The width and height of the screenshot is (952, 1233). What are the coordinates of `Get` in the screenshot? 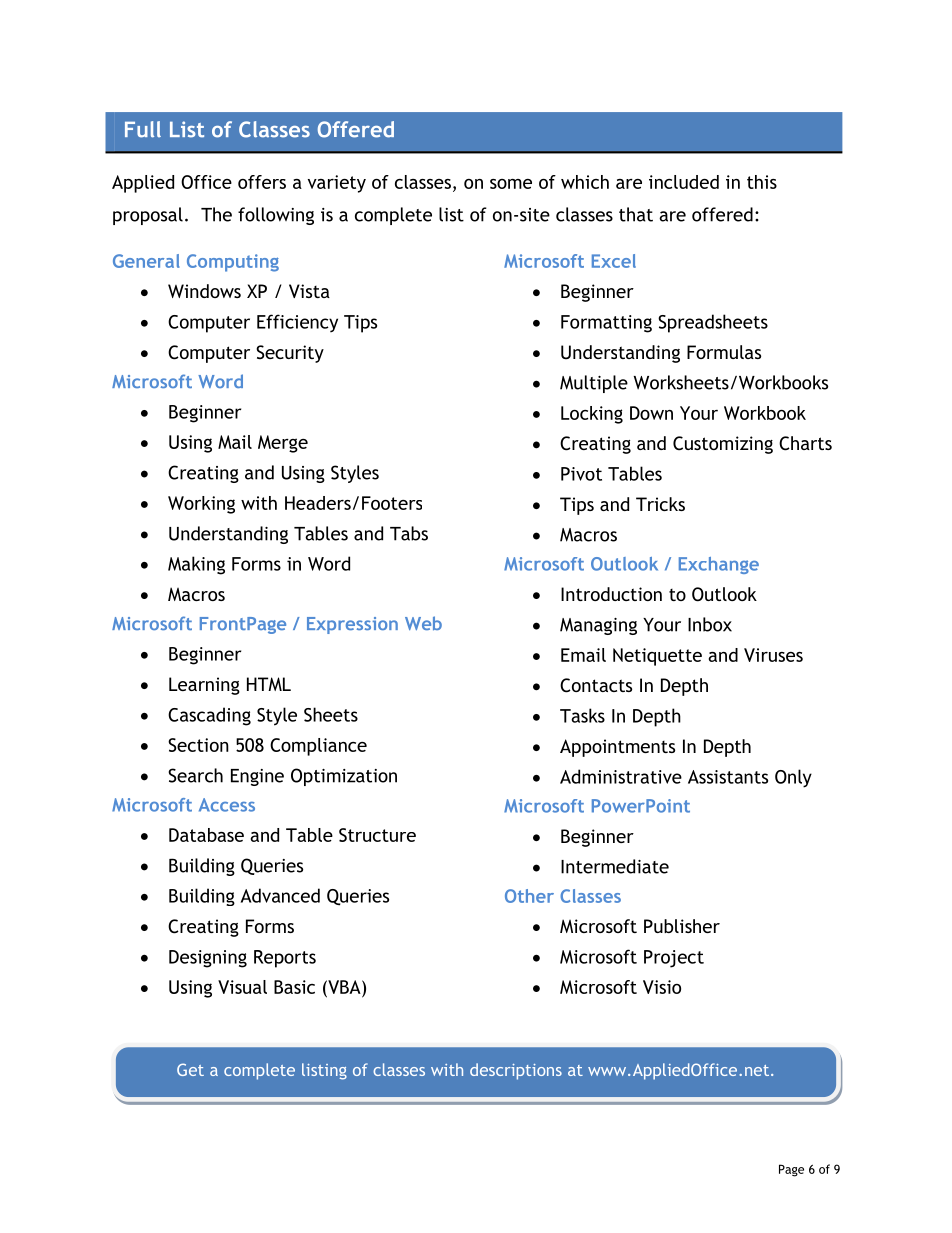 It's located at (190, 1069).
